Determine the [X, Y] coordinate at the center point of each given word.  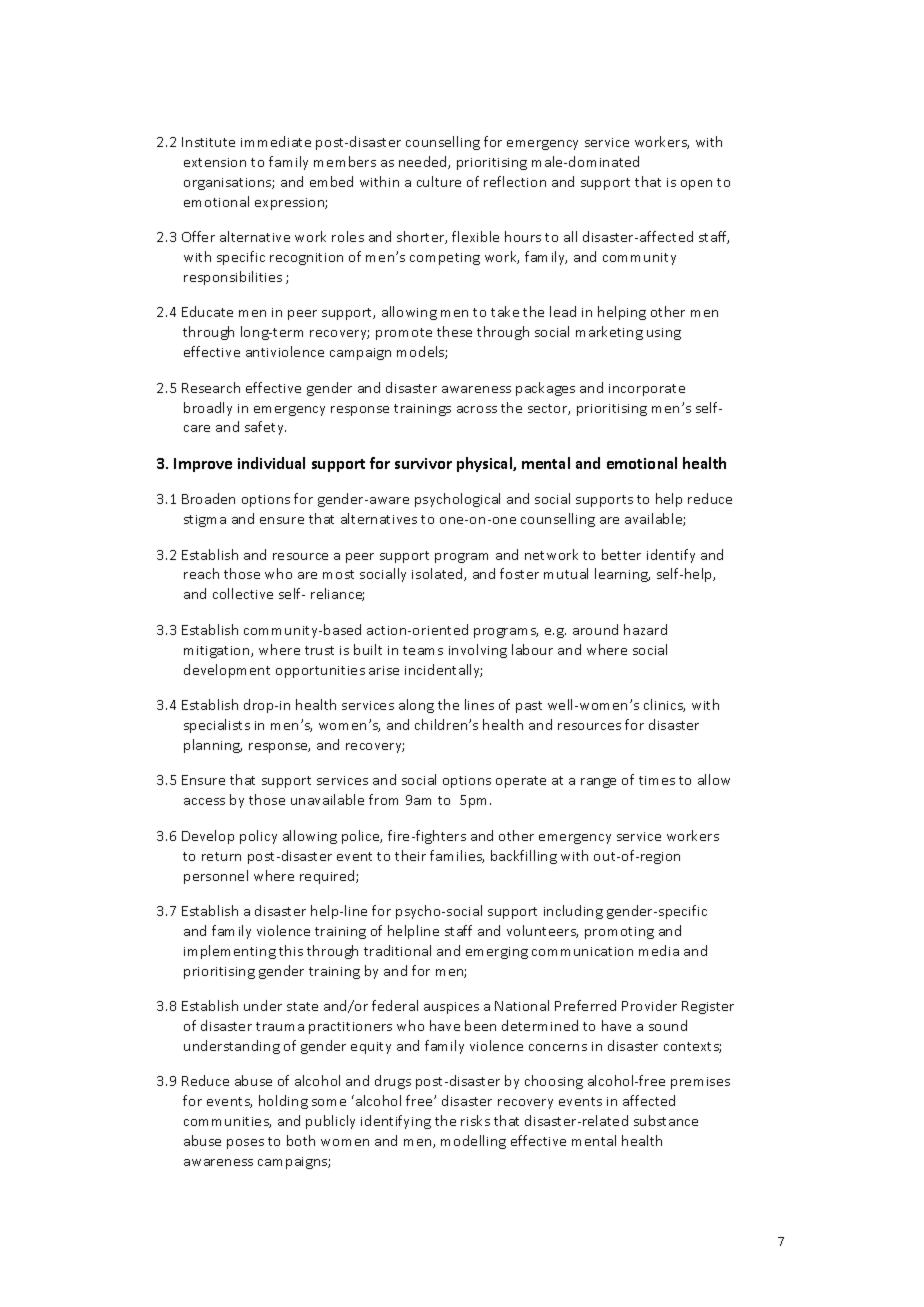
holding [283, 1102]
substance [666, 1120]
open [696, 185]
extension [215, 162]
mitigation [218, 652]
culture [439, 181]
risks [475, 1120]
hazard [645, 629]
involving [478, 651]
